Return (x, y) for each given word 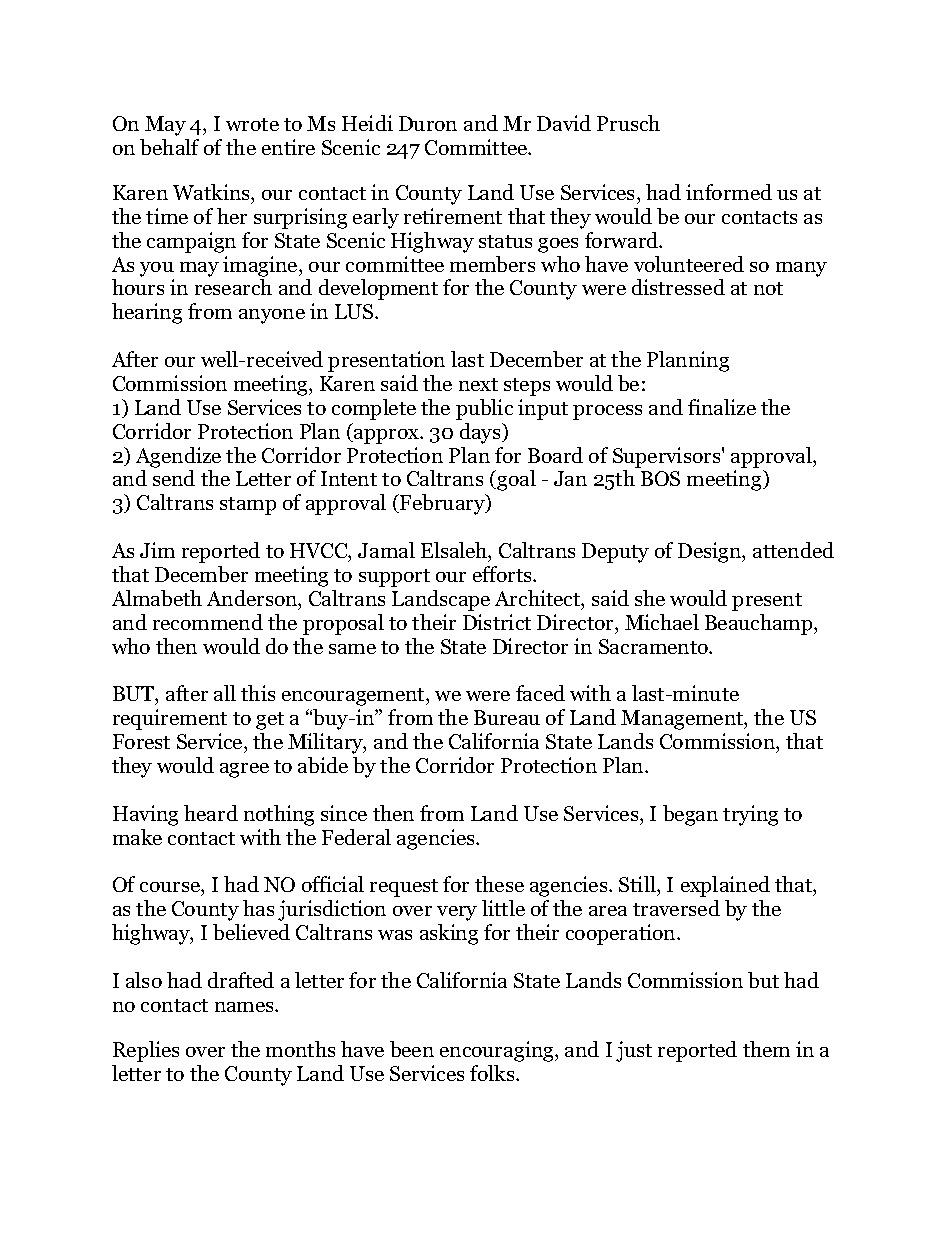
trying (750, 815)
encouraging (498, 1051)
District (497, 622)
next (478, 384)
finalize (722, 407)
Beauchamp (760, 624)
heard (211, 813)
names (245, 1007)
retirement (453, 216)
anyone (272, 316)
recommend (208, 622)
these (499, 884)
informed (729, 192)
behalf (169, 147)
